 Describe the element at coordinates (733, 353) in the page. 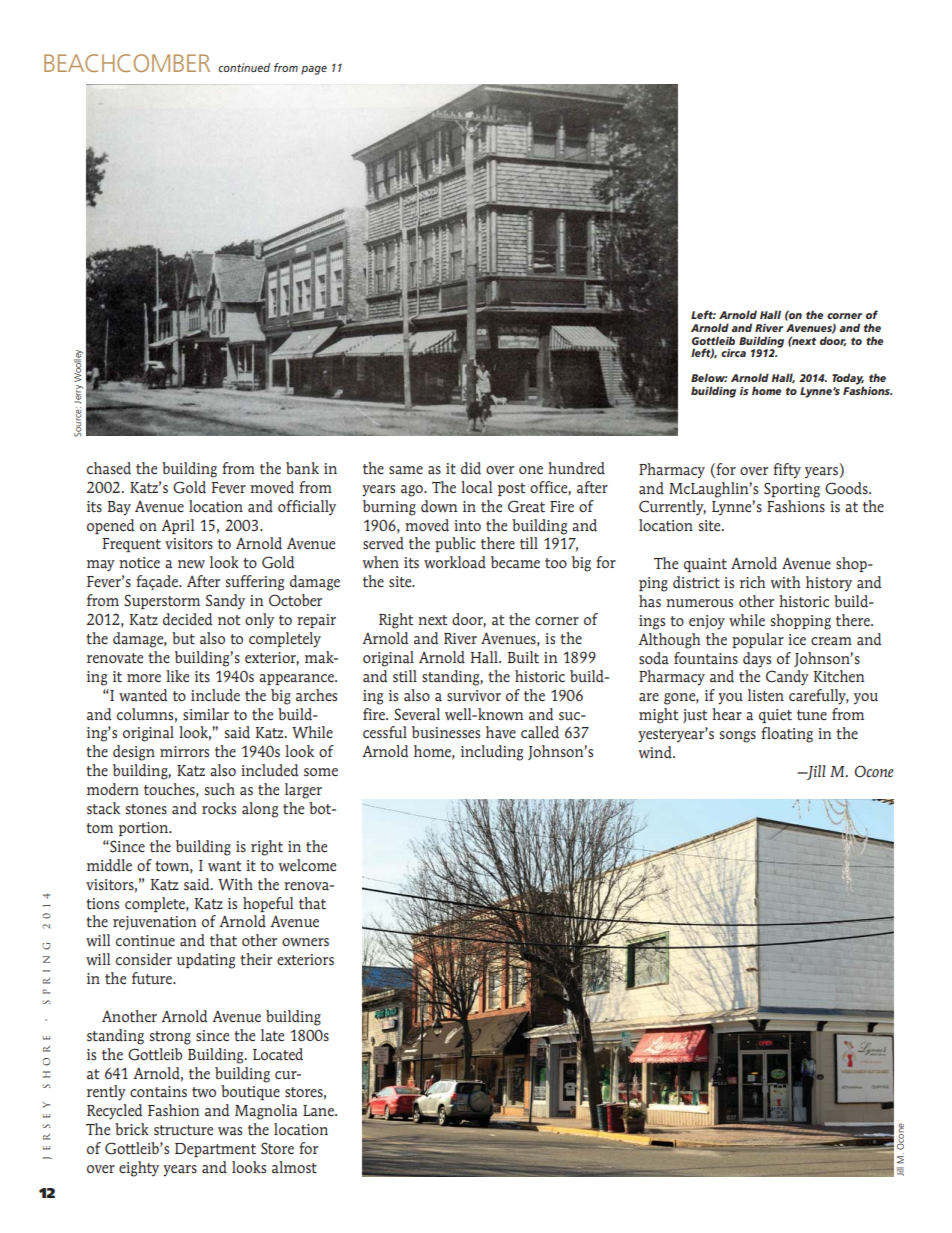

I see `circa` at that location.
